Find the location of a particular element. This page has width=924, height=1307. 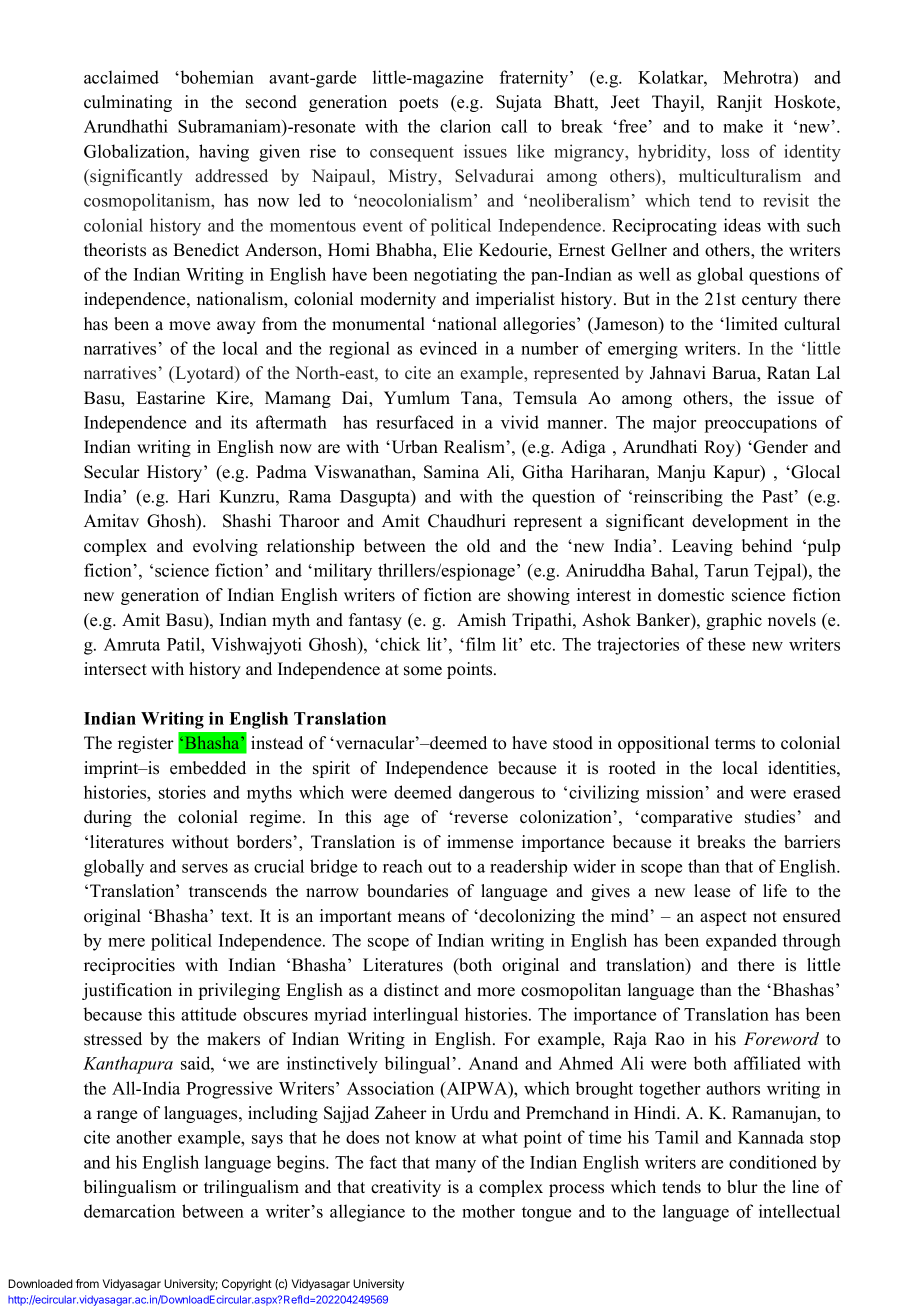

culminating is located at coordinates (128, 103).
